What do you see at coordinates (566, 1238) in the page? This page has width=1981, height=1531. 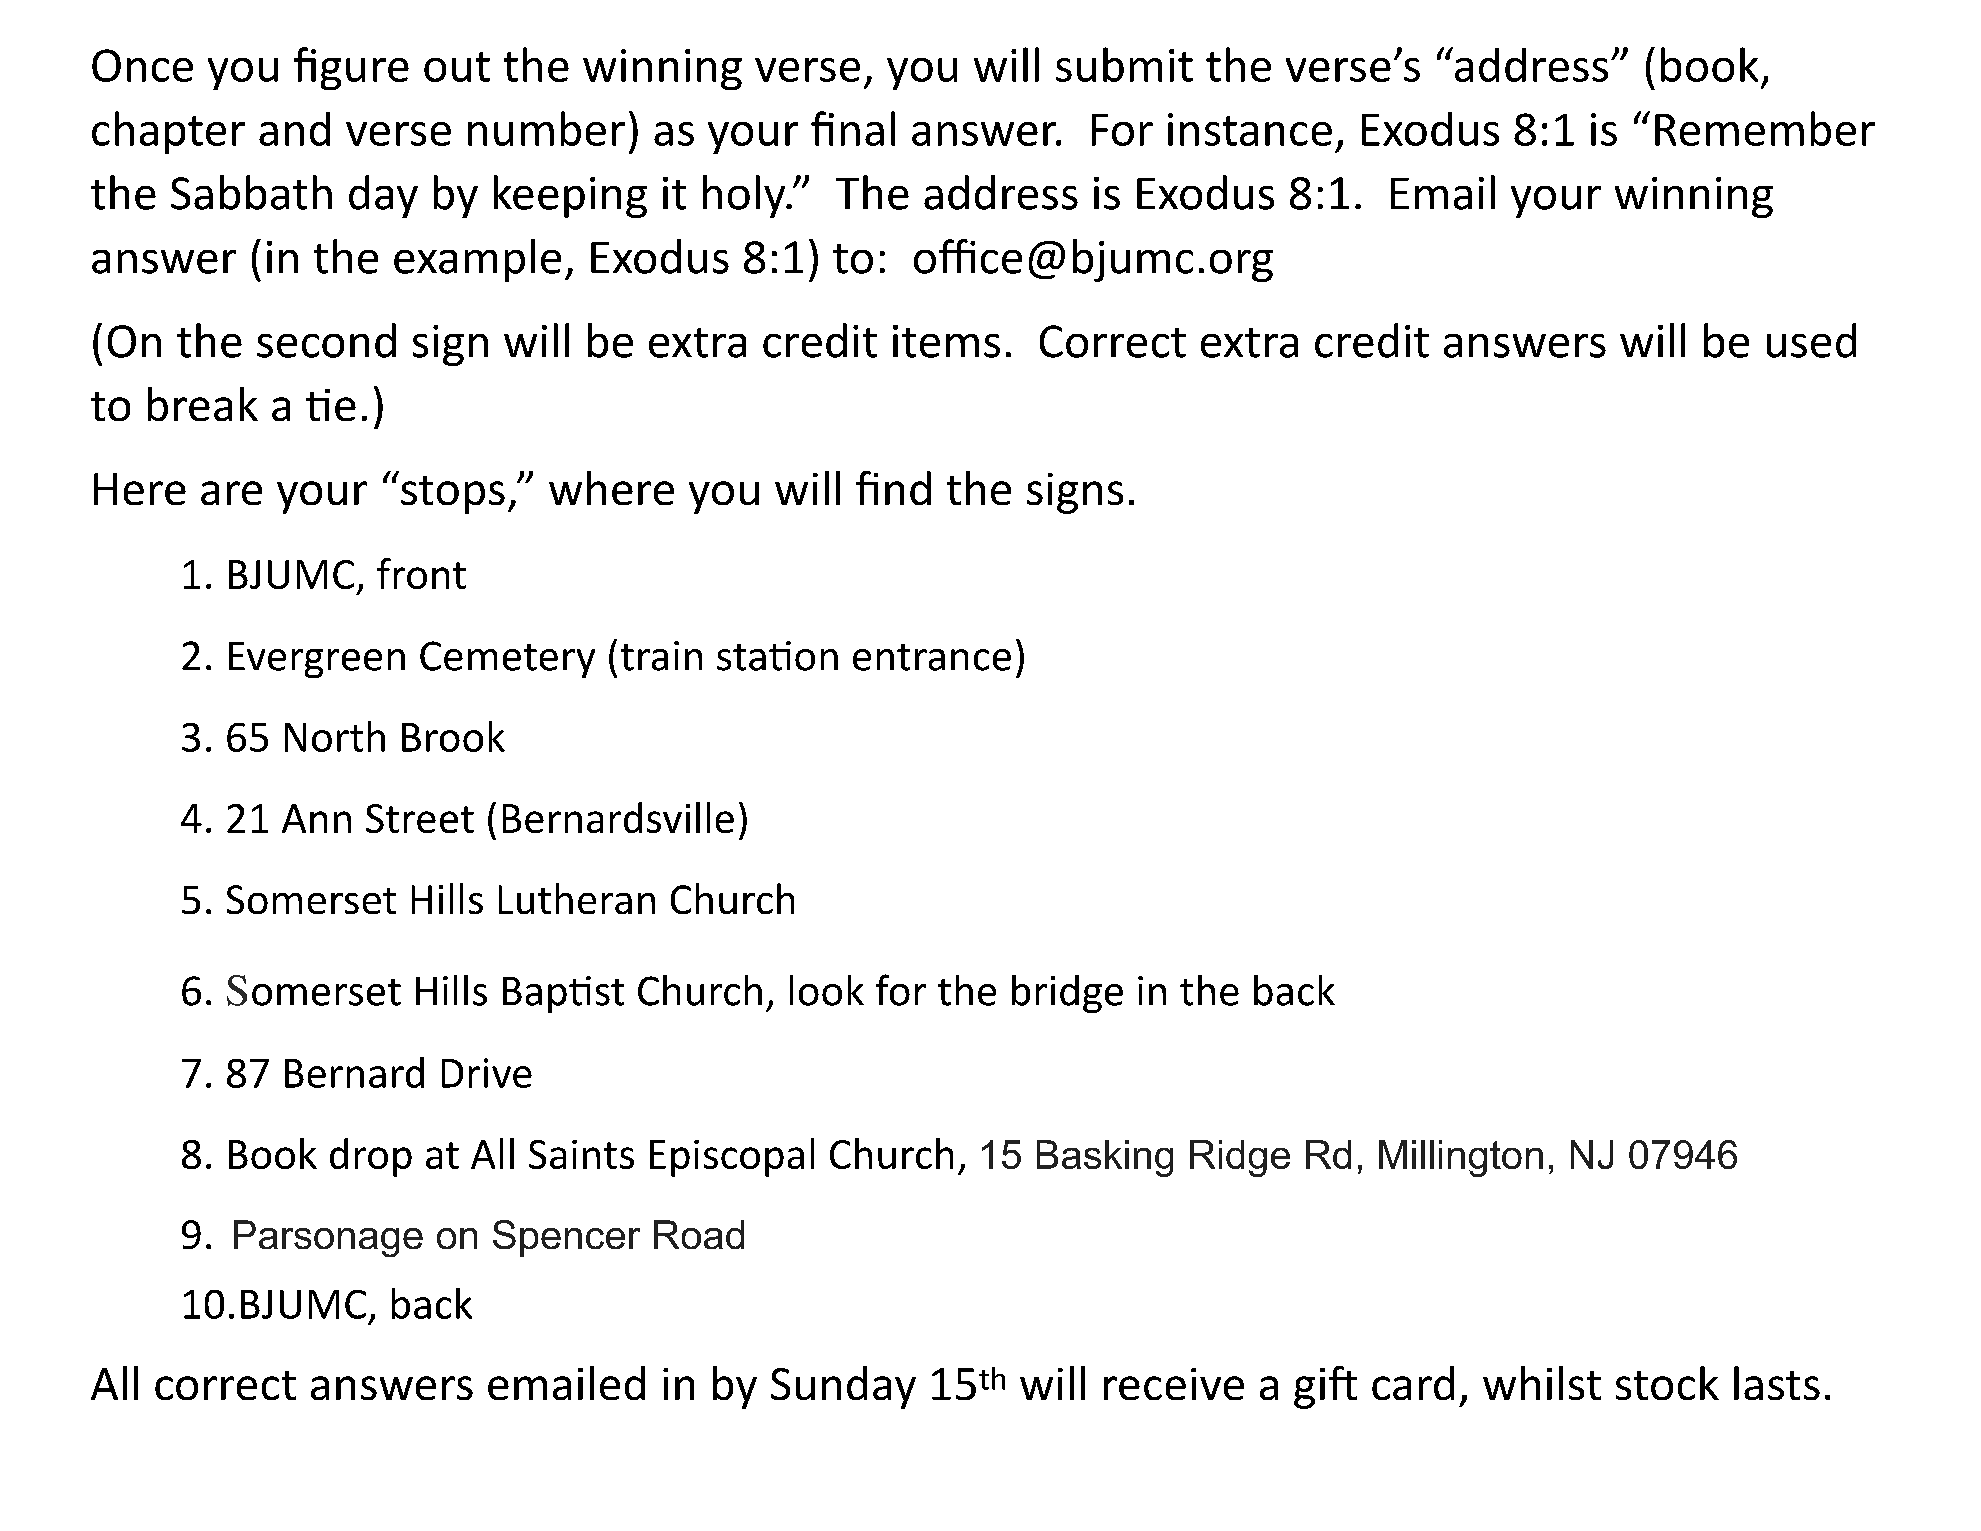 I see `Spencer` at bounding box center [566, 1238].
